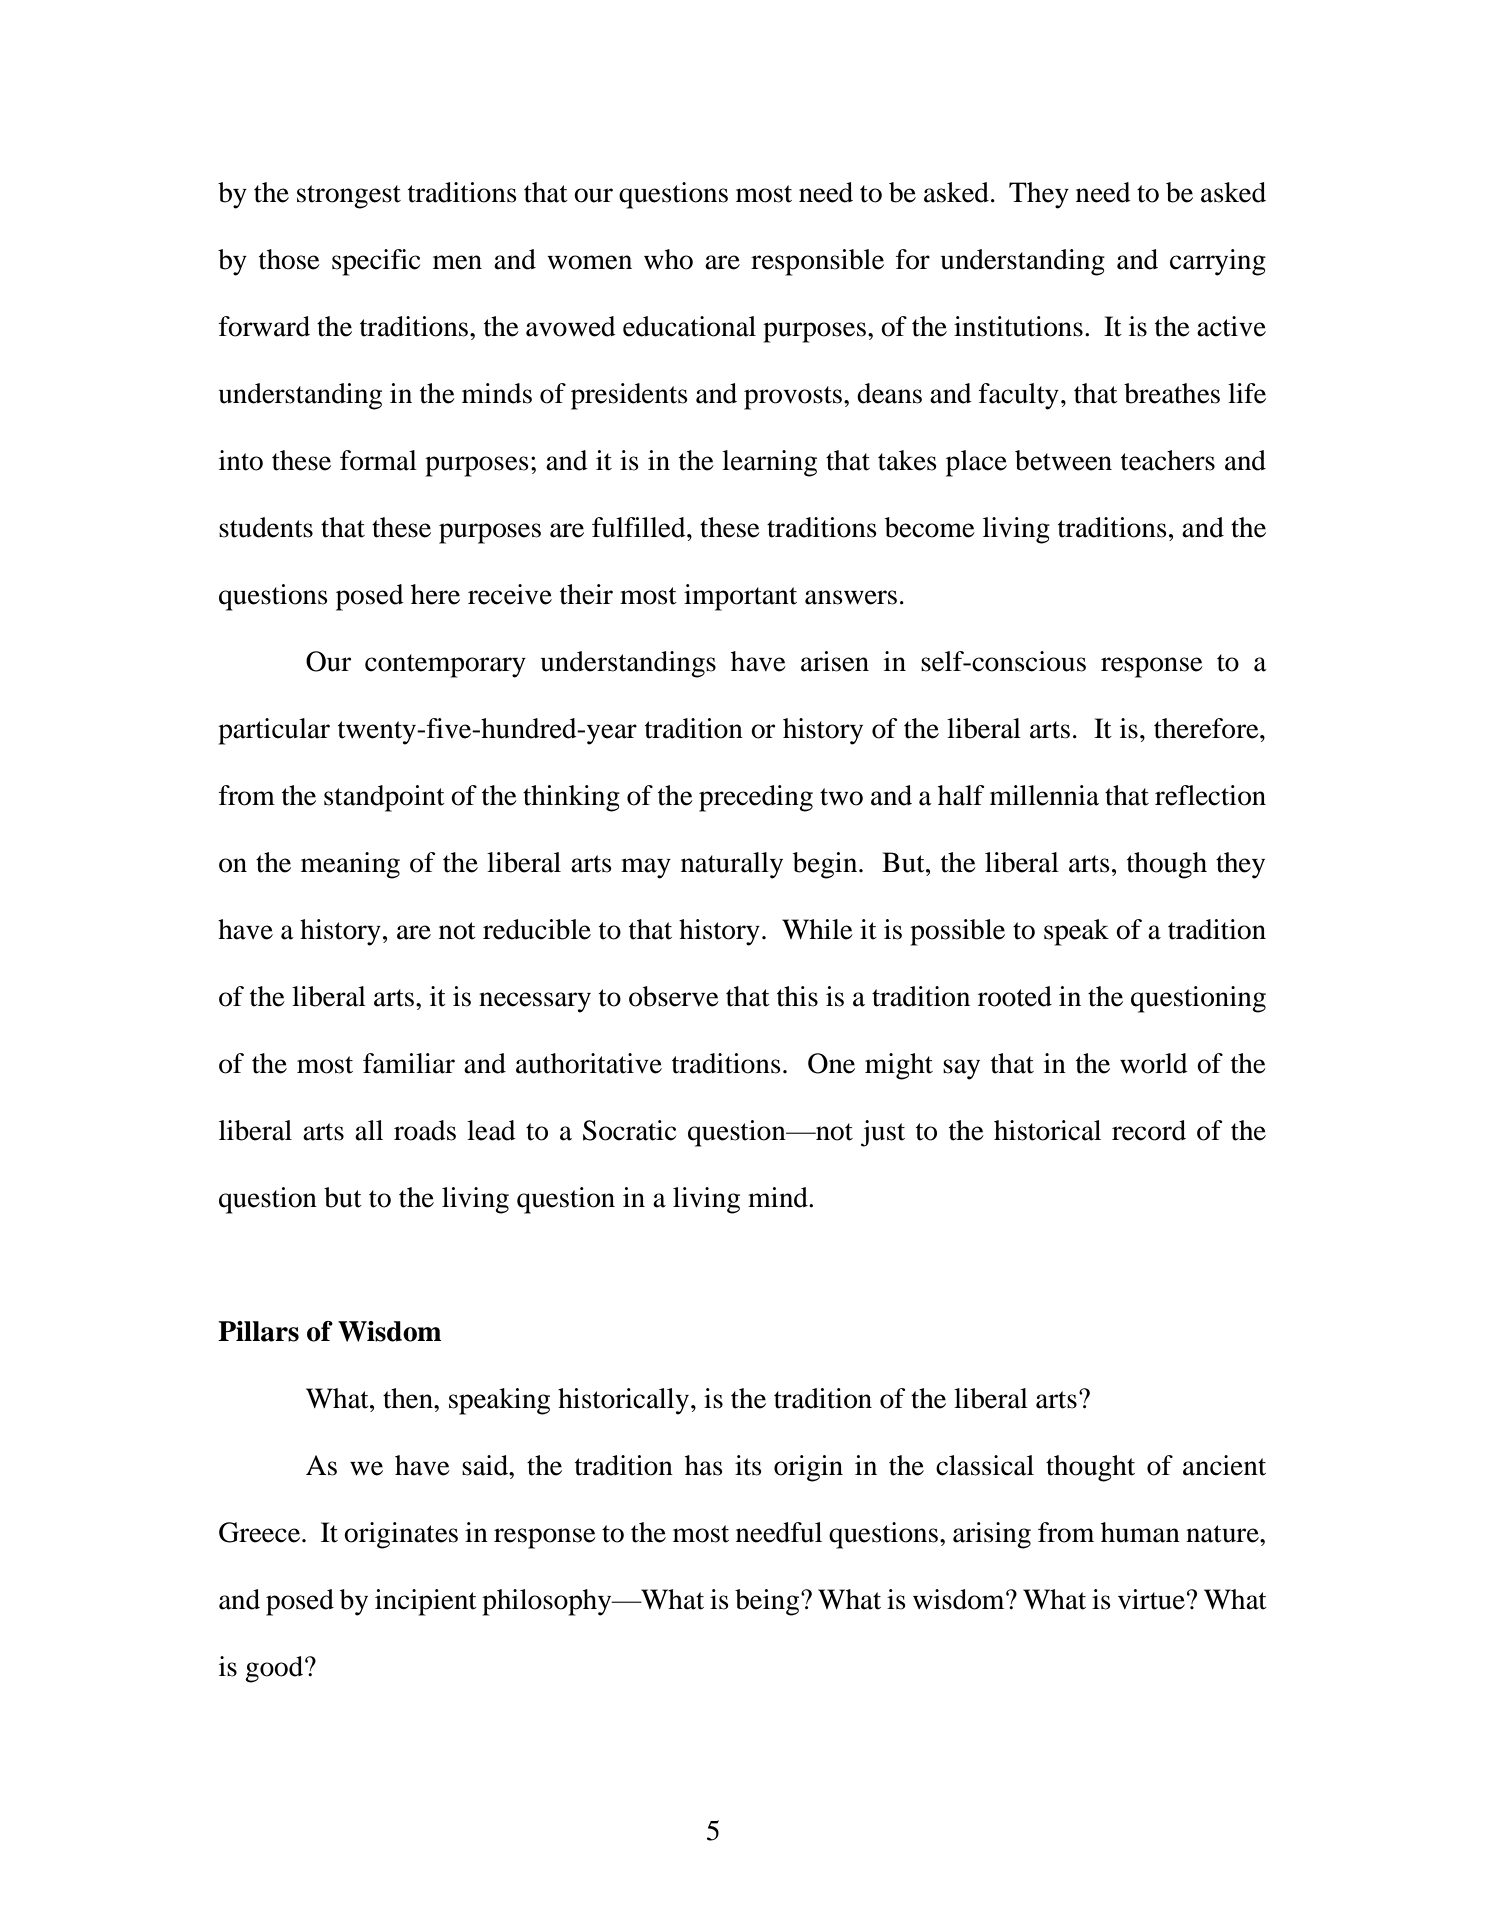  What do you see at coordinates (426, 1602) in the screenshot?
I see `incipient` at bounding box center [426, 1602].
